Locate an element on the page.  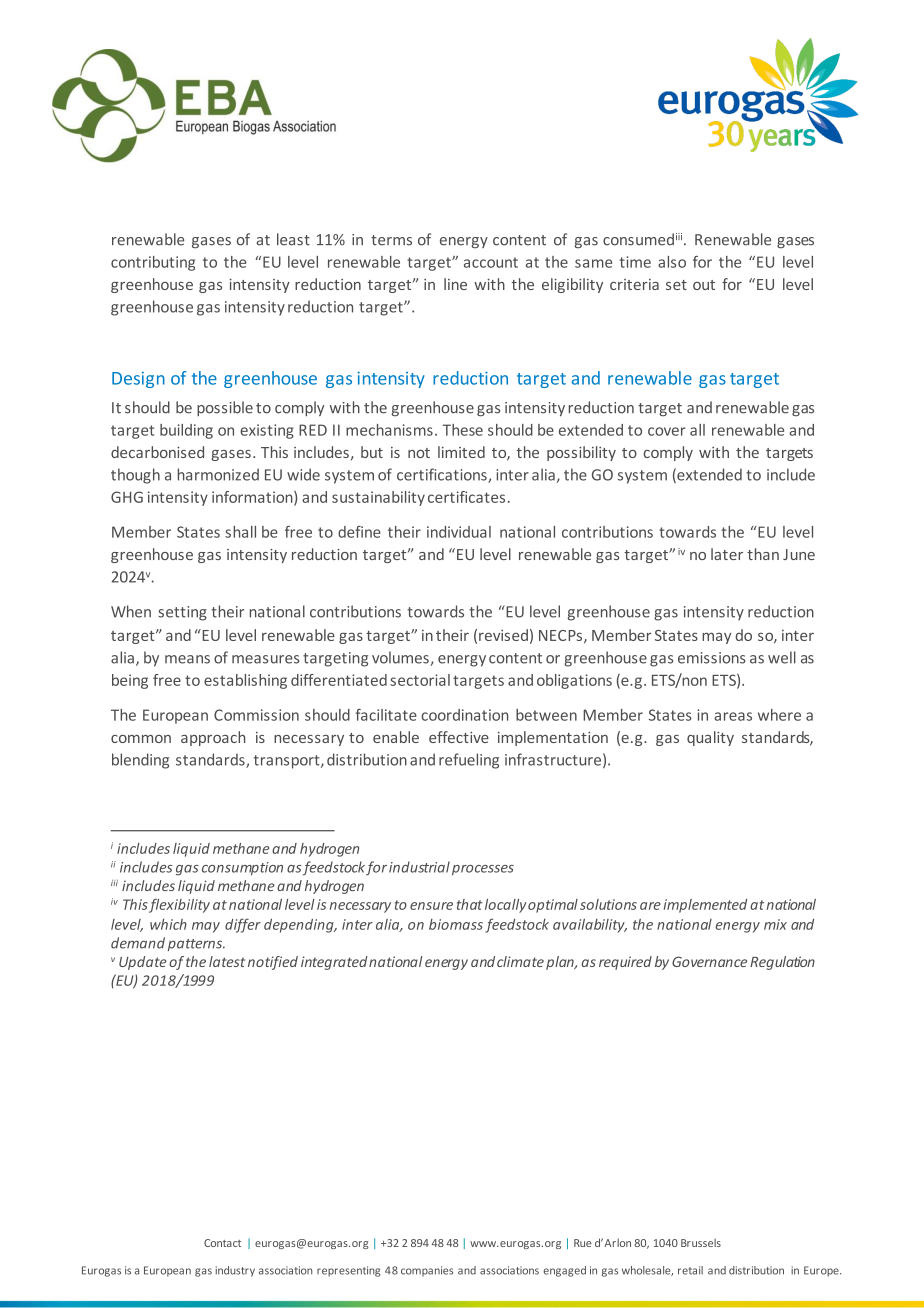
biomass is located at coordinates (456, 924).
